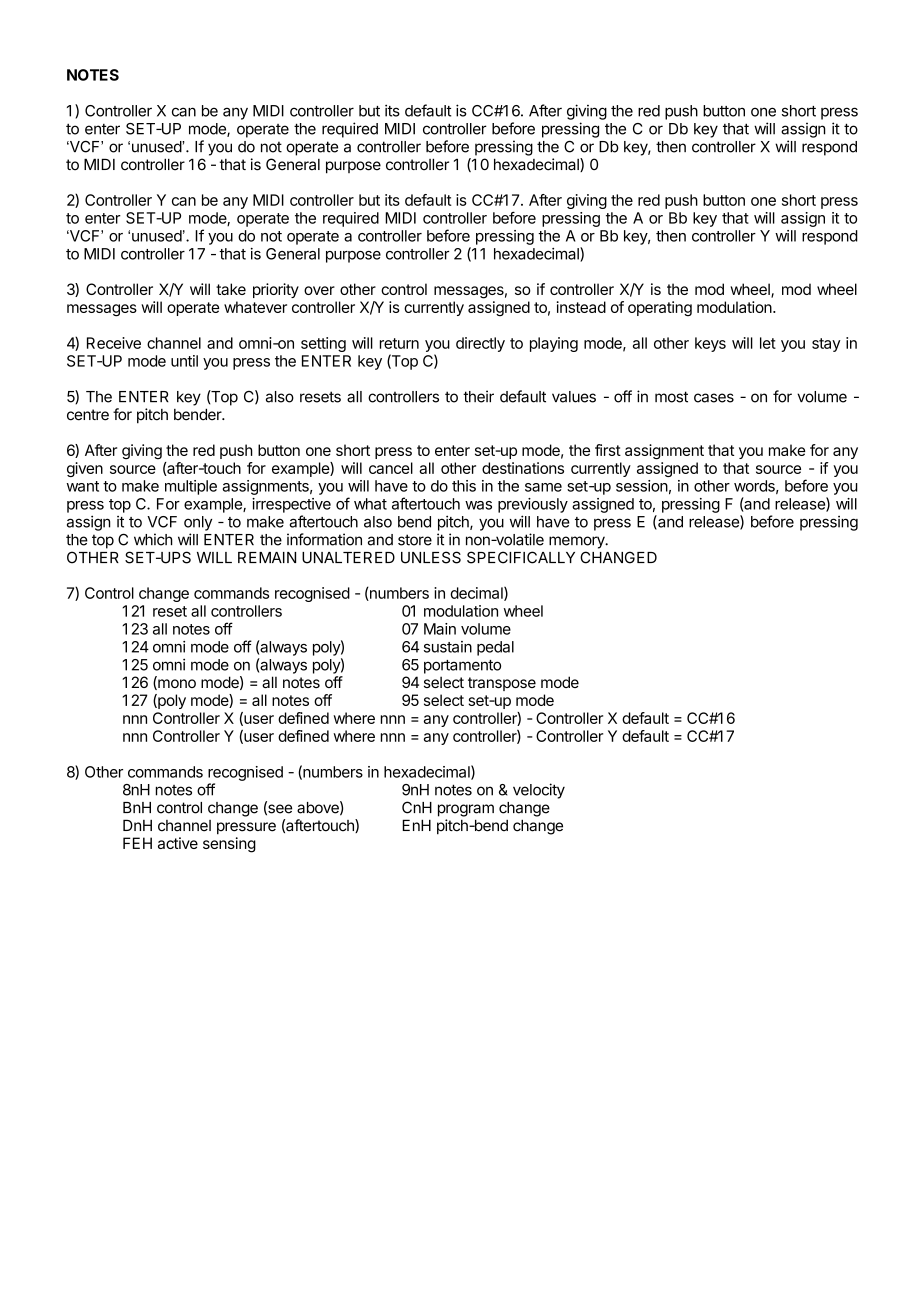  Describe the element at coordinates (431, 557) in the screenshot. I see `UNLESS` at that location.
